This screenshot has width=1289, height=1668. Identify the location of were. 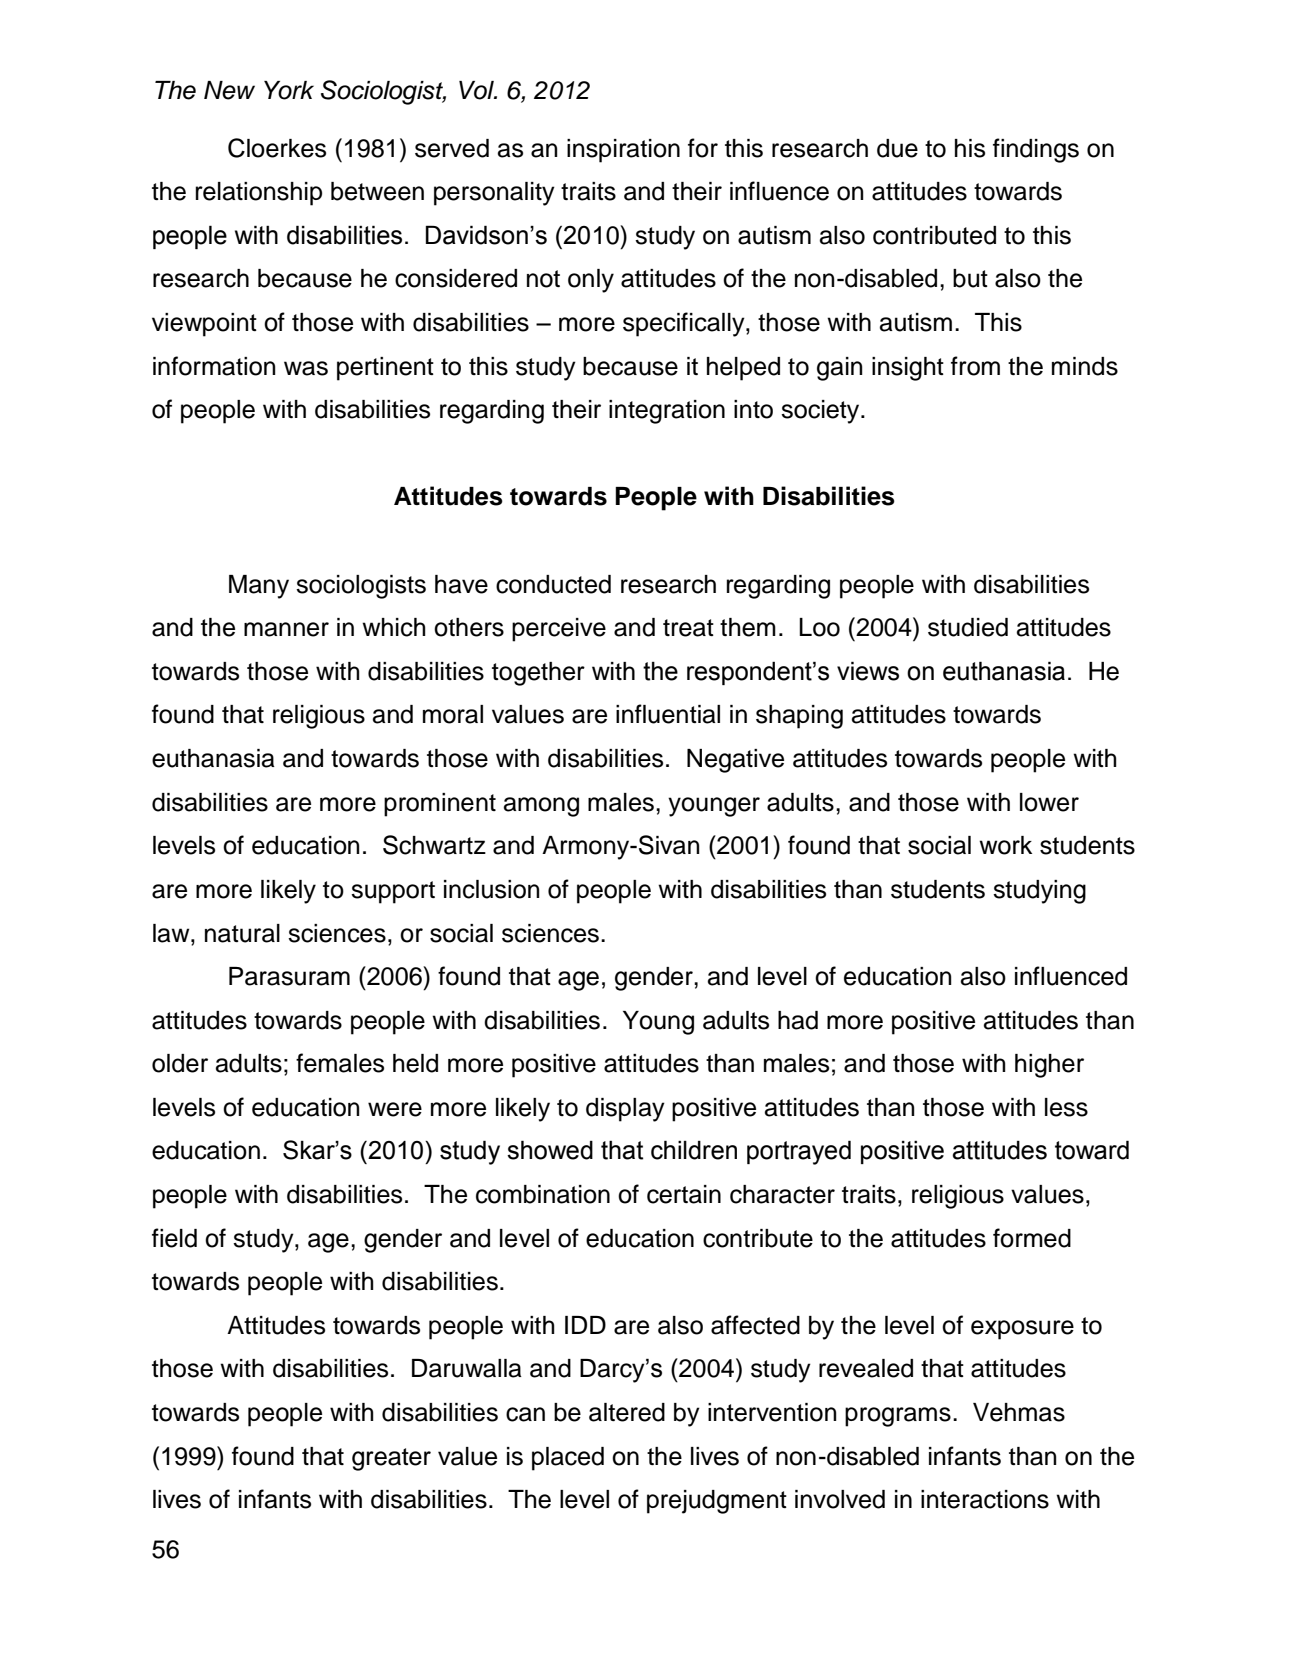
(395, 1109).
